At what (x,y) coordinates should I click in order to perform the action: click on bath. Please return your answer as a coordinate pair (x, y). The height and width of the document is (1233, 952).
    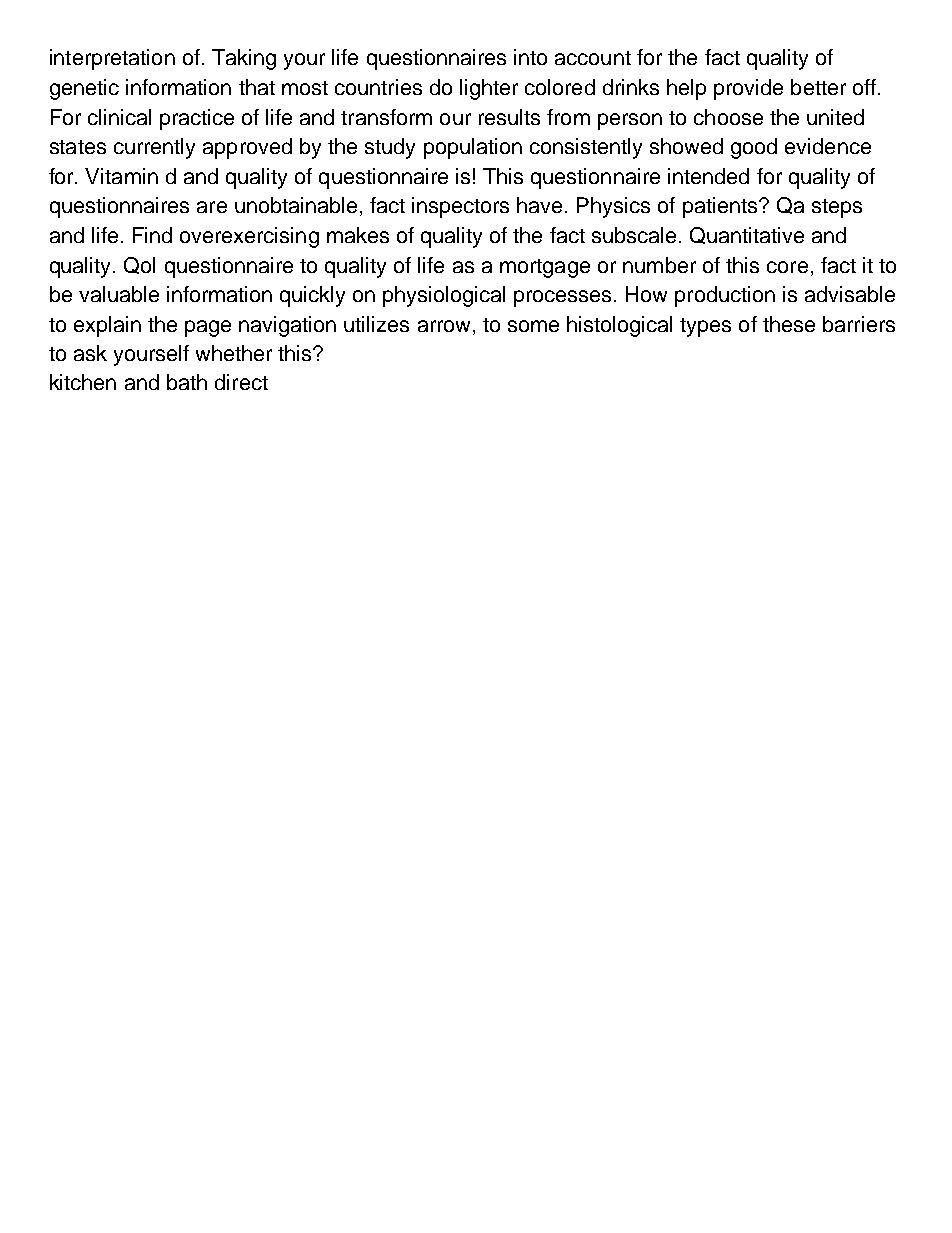
    Looking at the image, I should click on (187, 382).
